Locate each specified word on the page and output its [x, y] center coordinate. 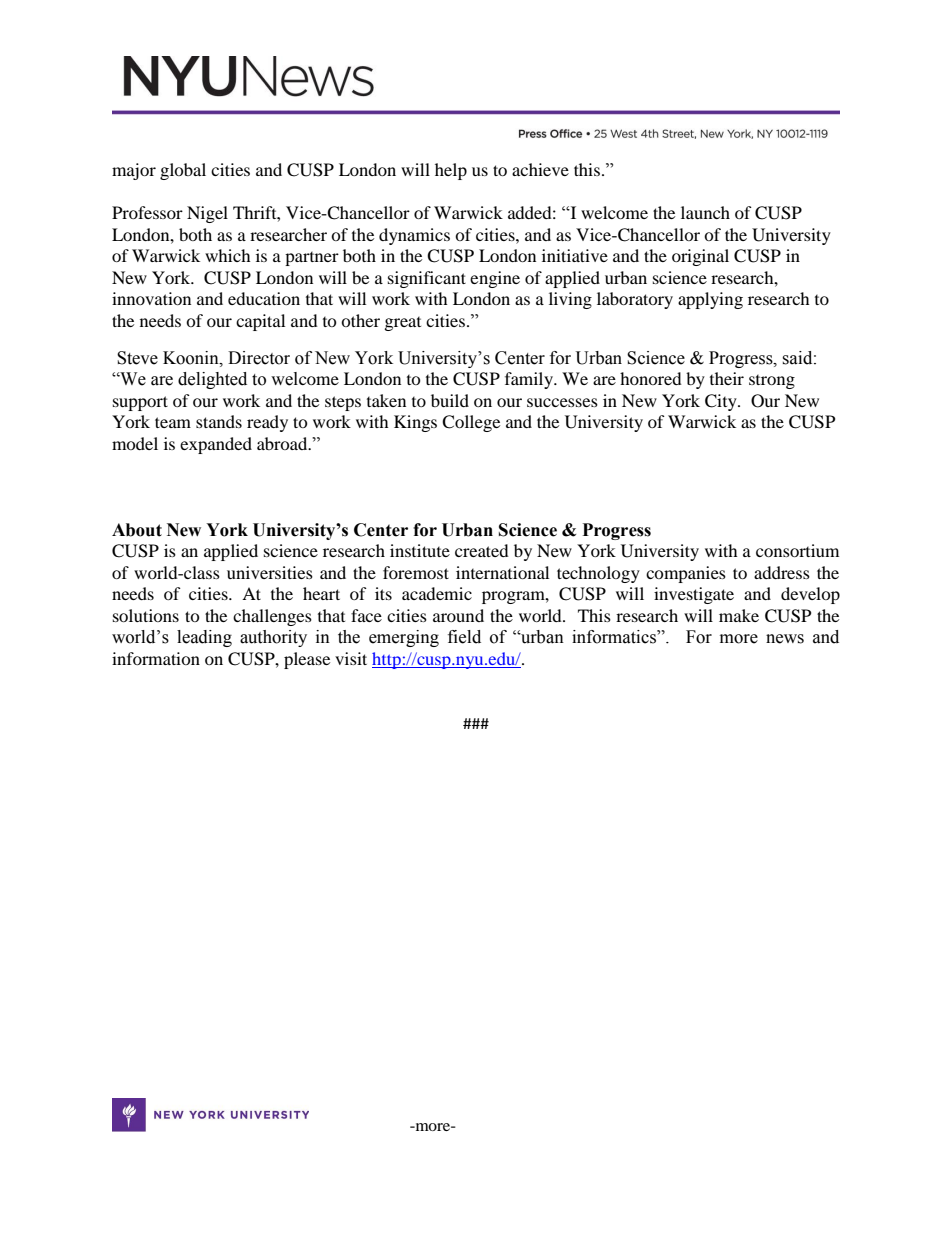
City [722, 402]
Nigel [207, 214]
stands [219, 421]
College [471, 423]
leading [204, 638]
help [451, 171]
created [482, 550]
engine [495, 279]
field [464, 637]
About [137, 530]
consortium [797, 550]
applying [710, 300]
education [264, 298]
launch [705, 212]
